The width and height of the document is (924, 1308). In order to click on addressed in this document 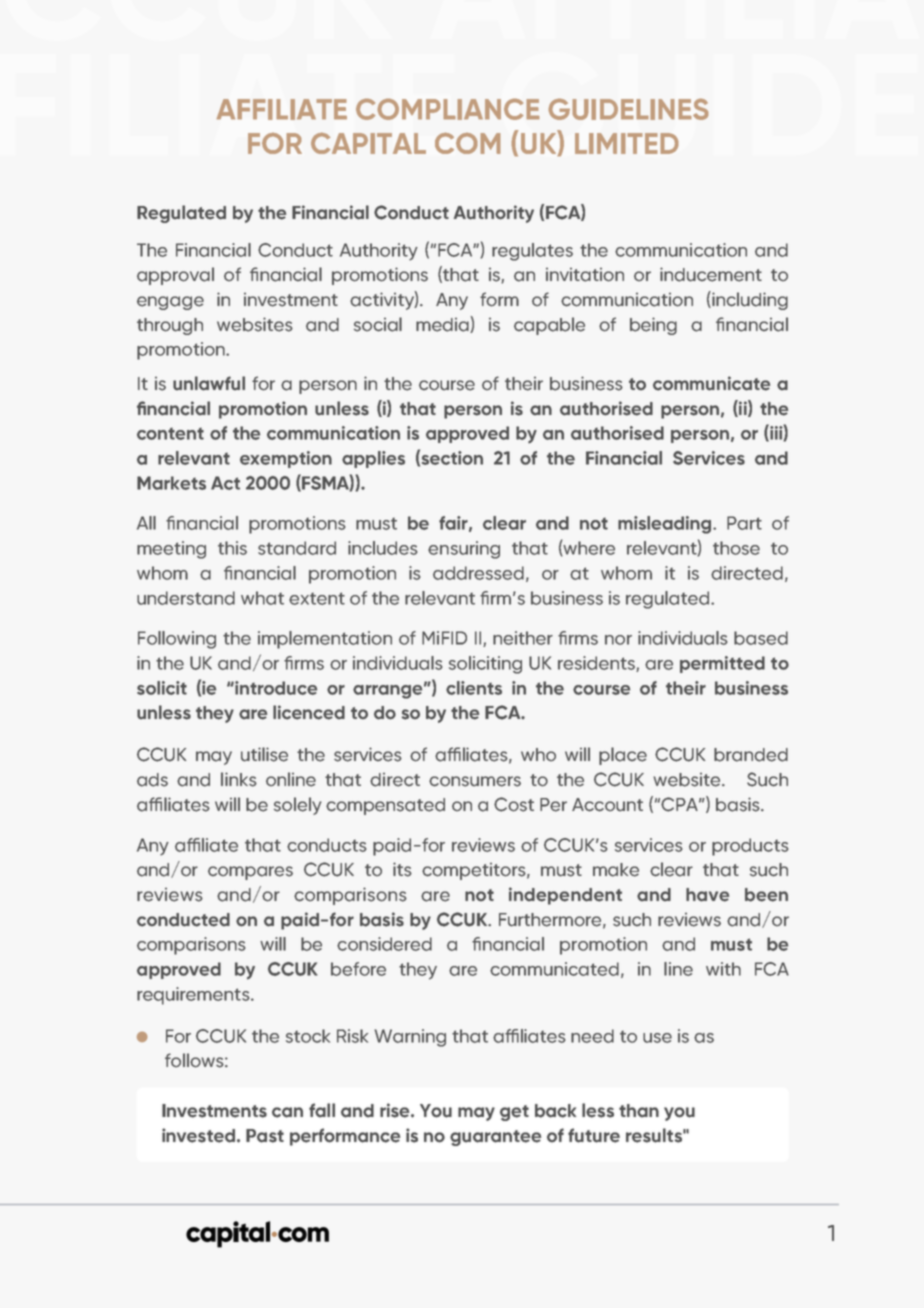, I will do `click(478, 573)`.
